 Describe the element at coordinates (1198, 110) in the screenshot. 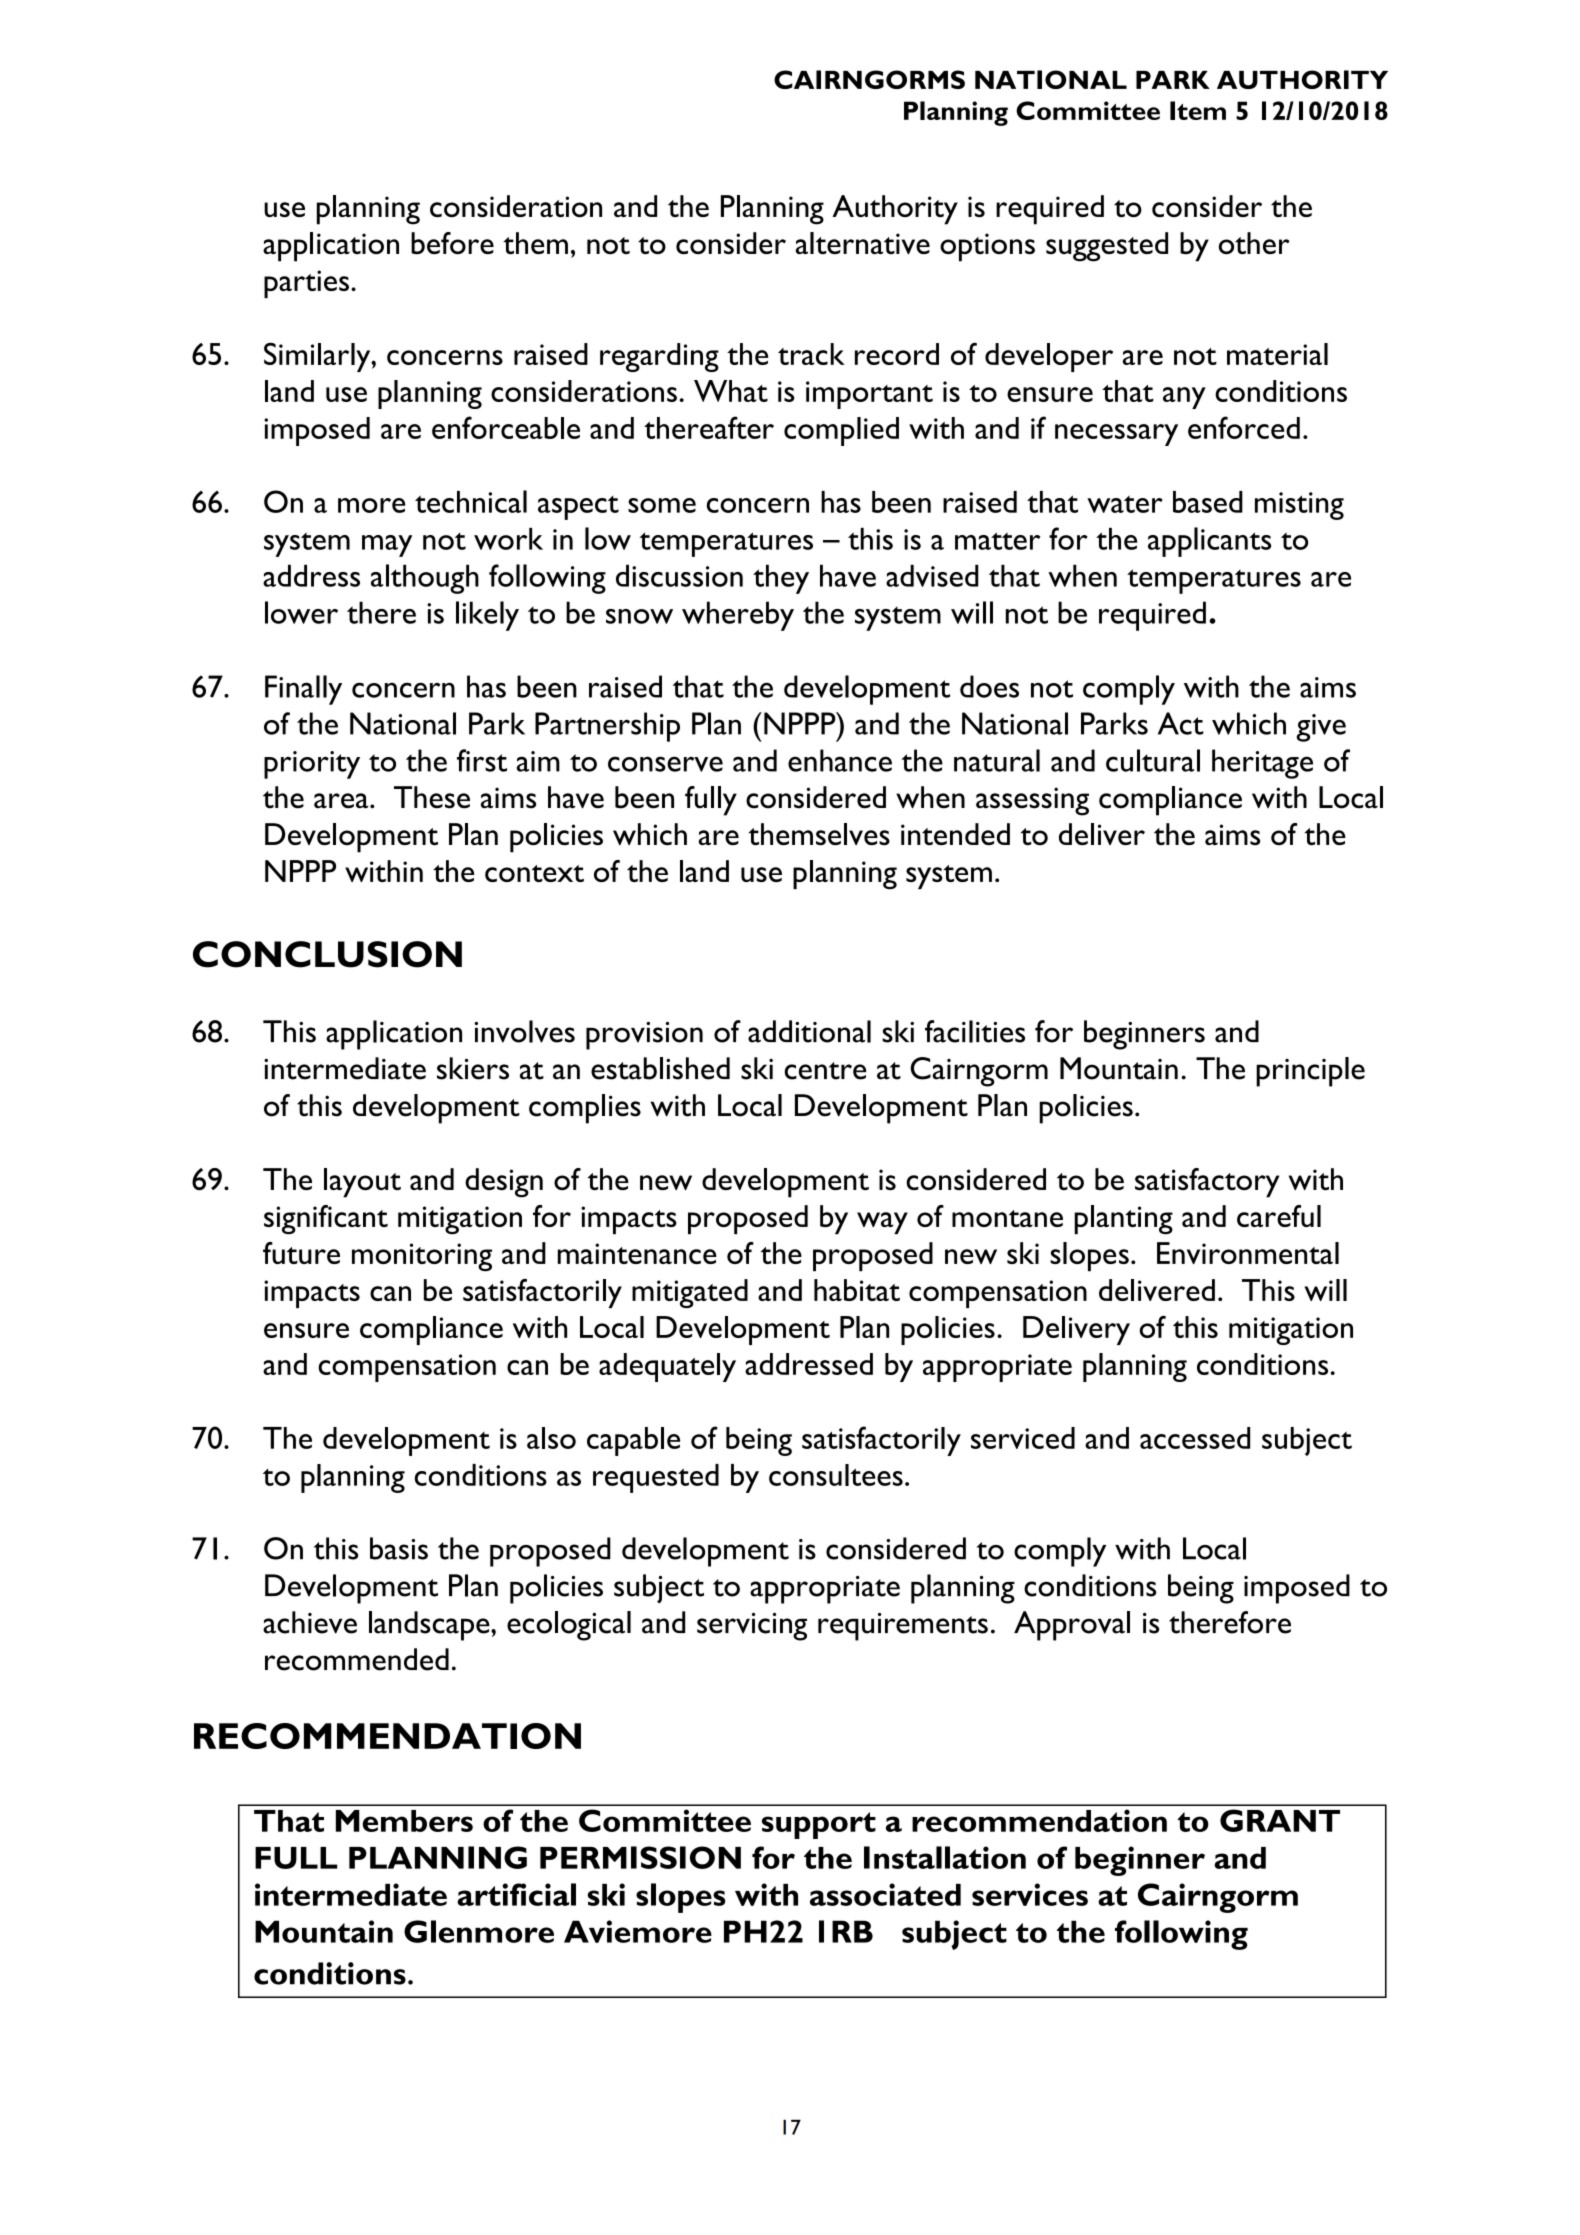

I see `Item` at that location.
